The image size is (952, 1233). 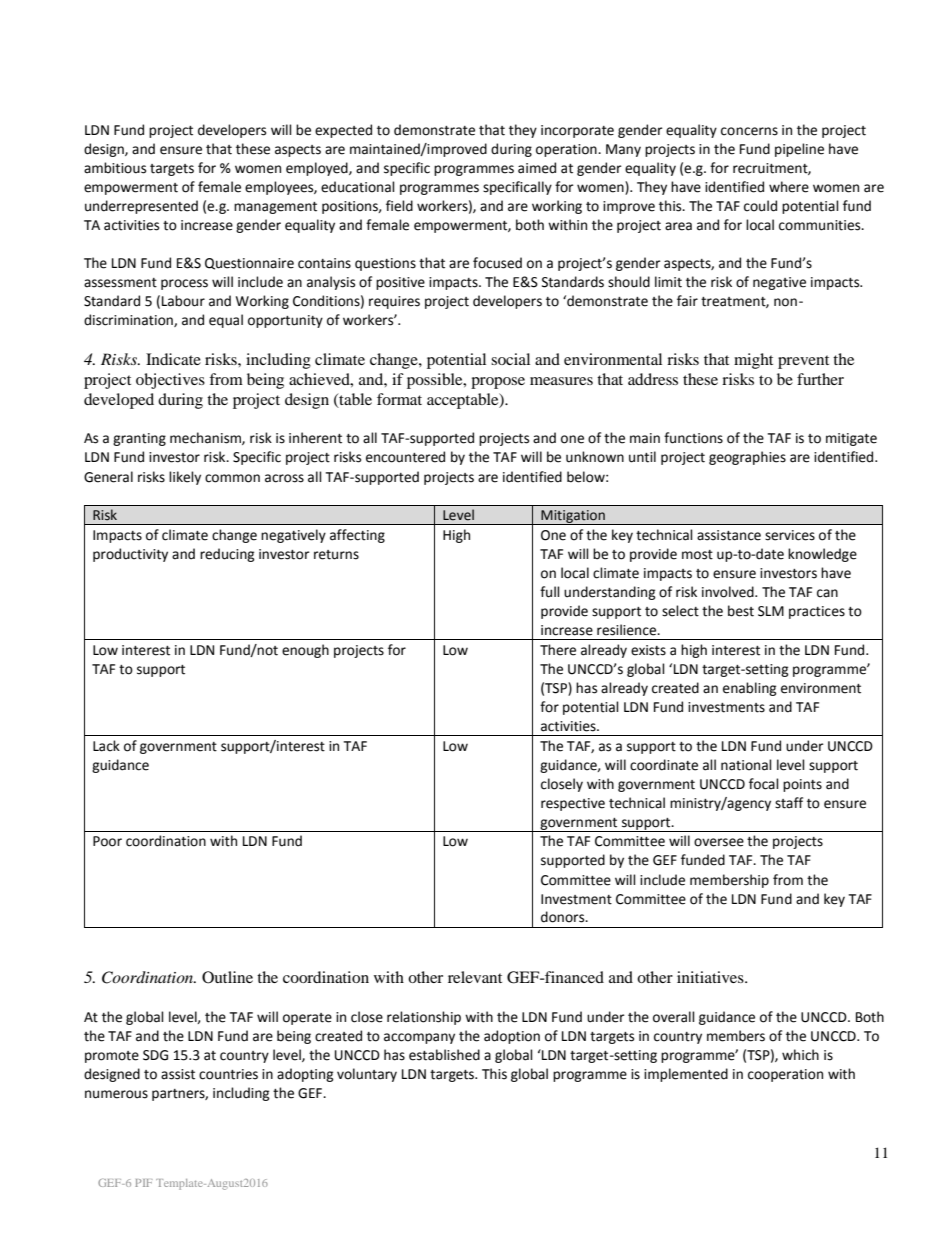 I want to click on which, so click(x=800, y=1055).
